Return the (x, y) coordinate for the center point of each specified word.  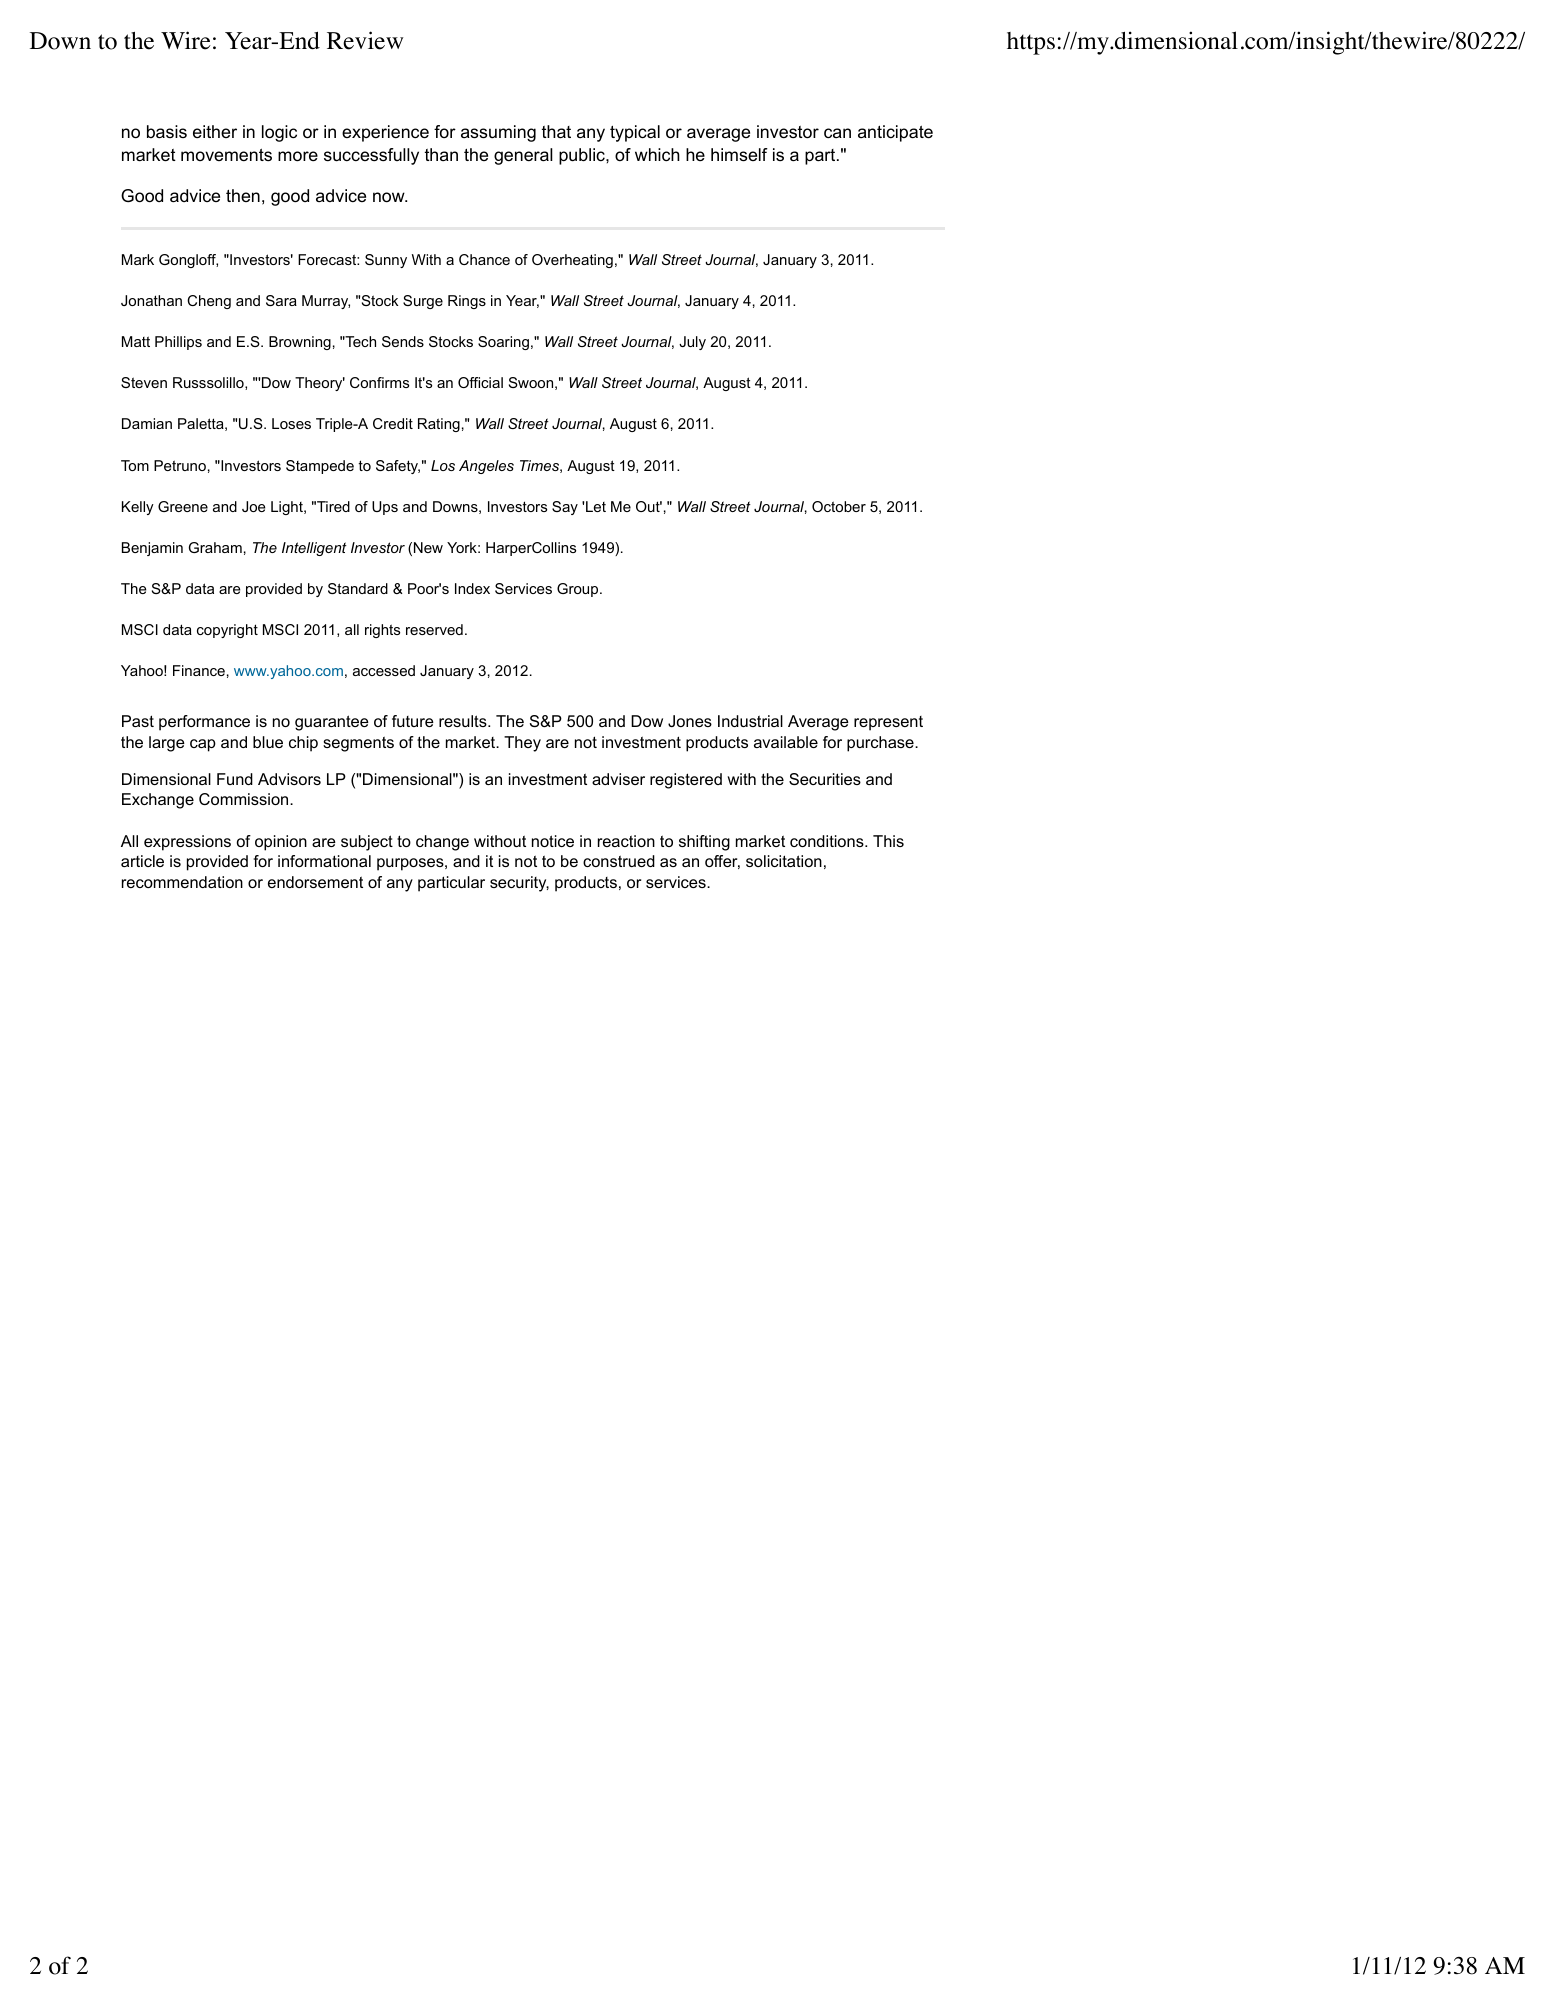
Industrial (750, 721)
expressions (187, 843)
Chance (484, 259)
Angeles (486, 467)
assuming (498, 133)
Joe (253, 506)
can (837, 133)
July (692, 343)
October (839, 506)
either (215, 131)
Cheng (209, 302)
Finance (199, 670)
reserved (434, 629)
